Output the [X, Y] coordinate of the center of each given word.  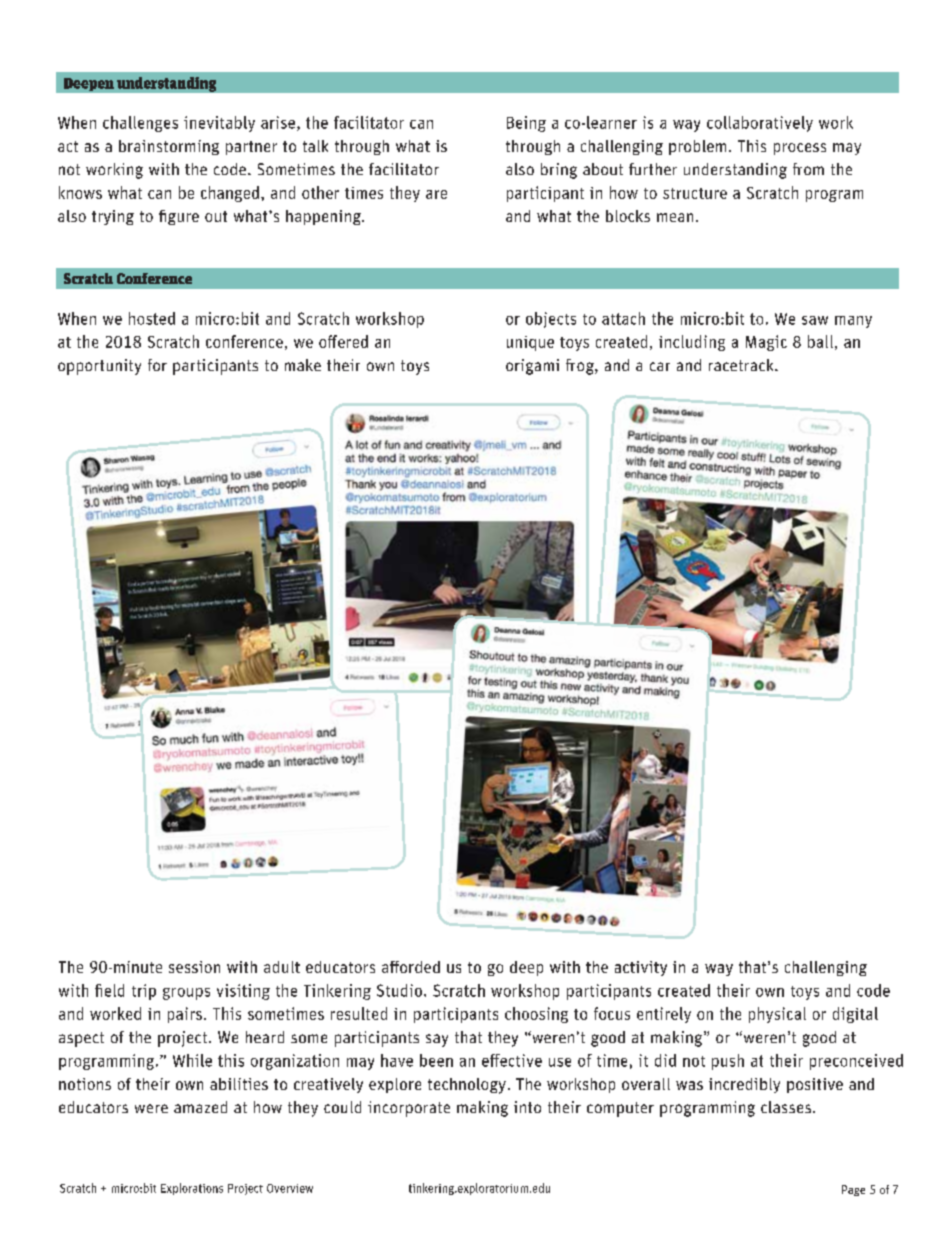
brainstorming [169, 147]
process [800, 149]
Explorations [192, 1189]
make [303, 365]
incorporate [409, 1109]
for [157, 365]
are [436, 194]
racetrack [742, 365]
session [194, 967]
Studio [399, 990]
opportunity [99, 367]
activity [641, 968]
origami [532, 367]
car [660, 366]
